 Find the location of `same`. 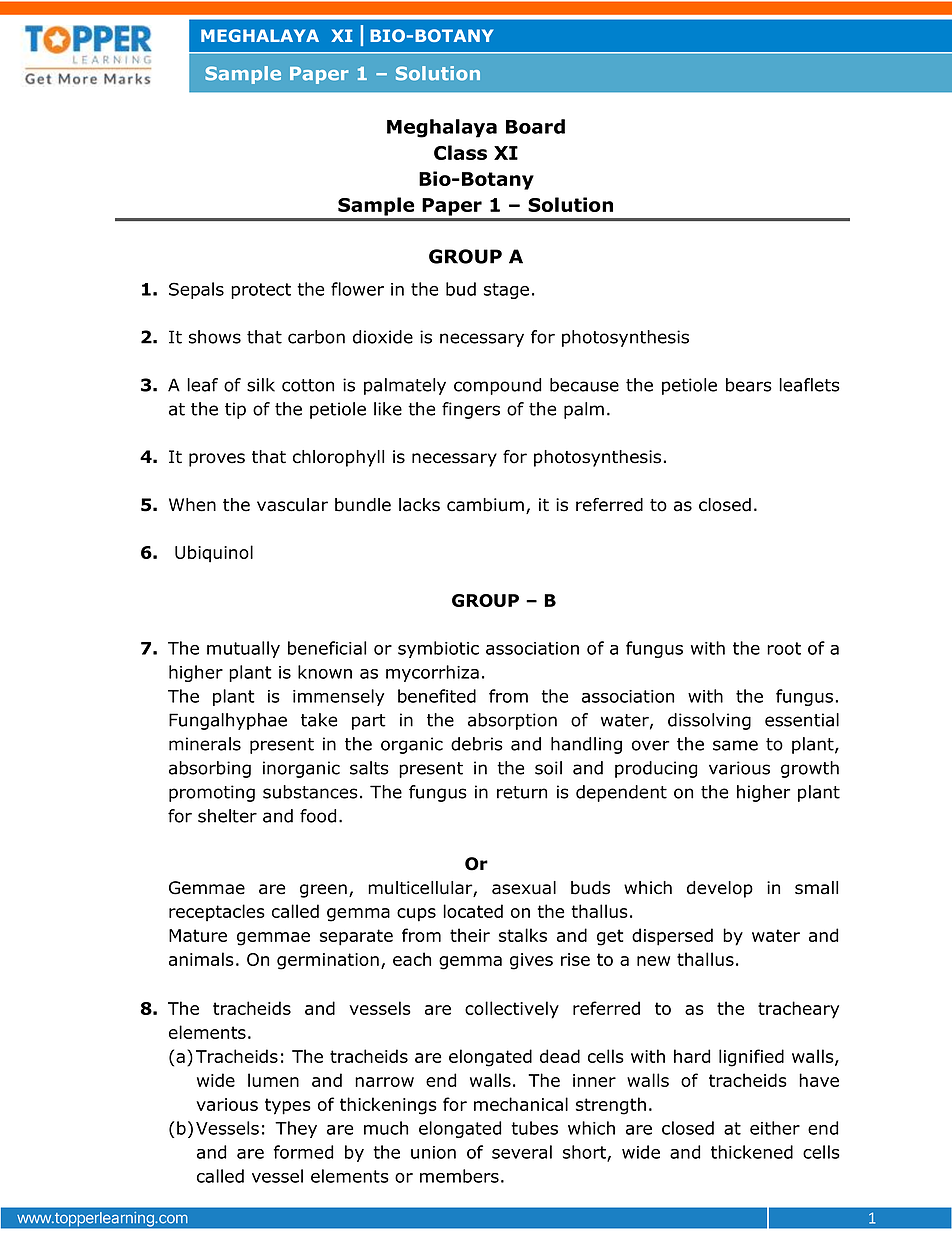

same is located at coordinates (735, 745).
